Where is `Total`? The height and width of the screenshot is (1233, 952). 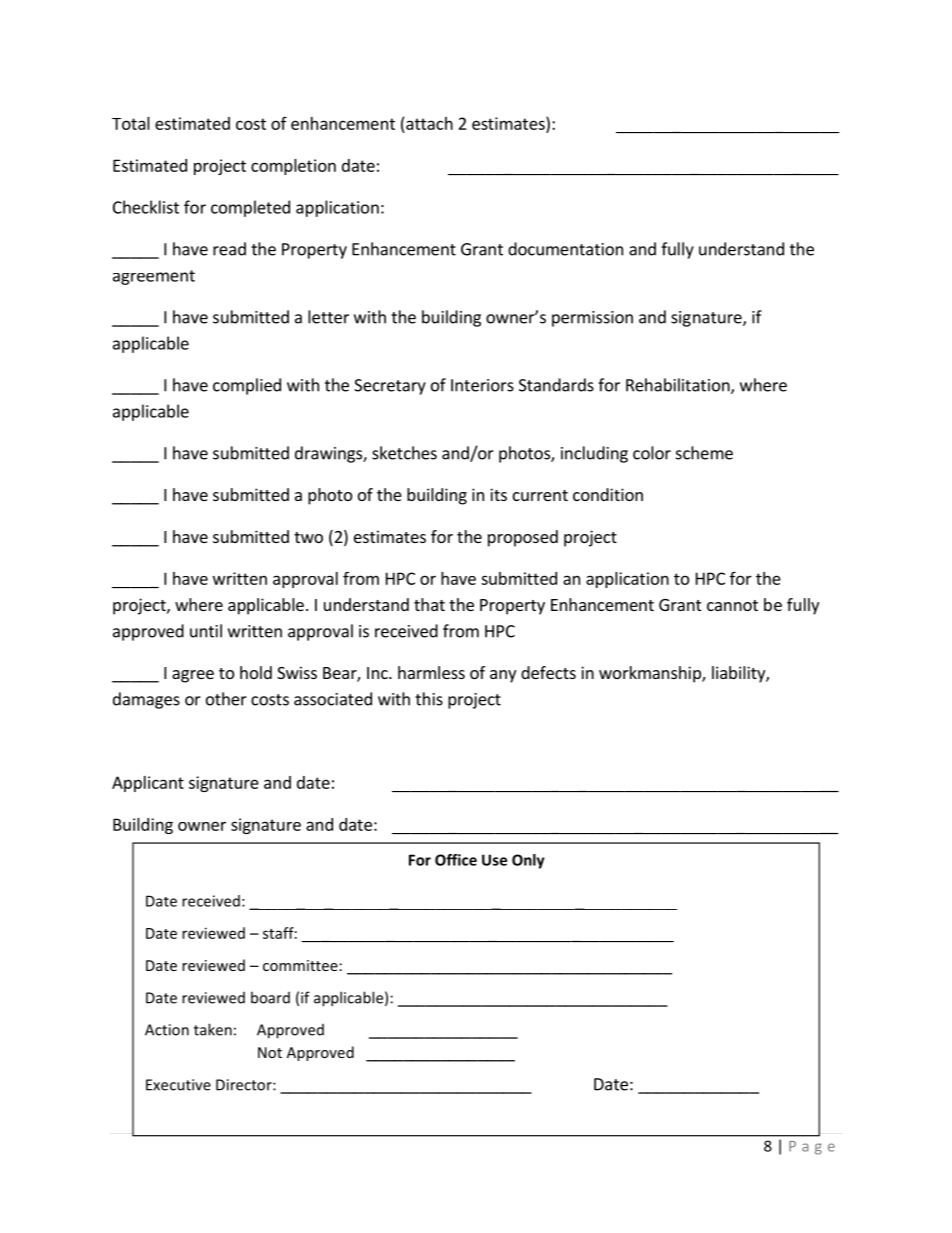 Total is located at coordinates (131, 123).
